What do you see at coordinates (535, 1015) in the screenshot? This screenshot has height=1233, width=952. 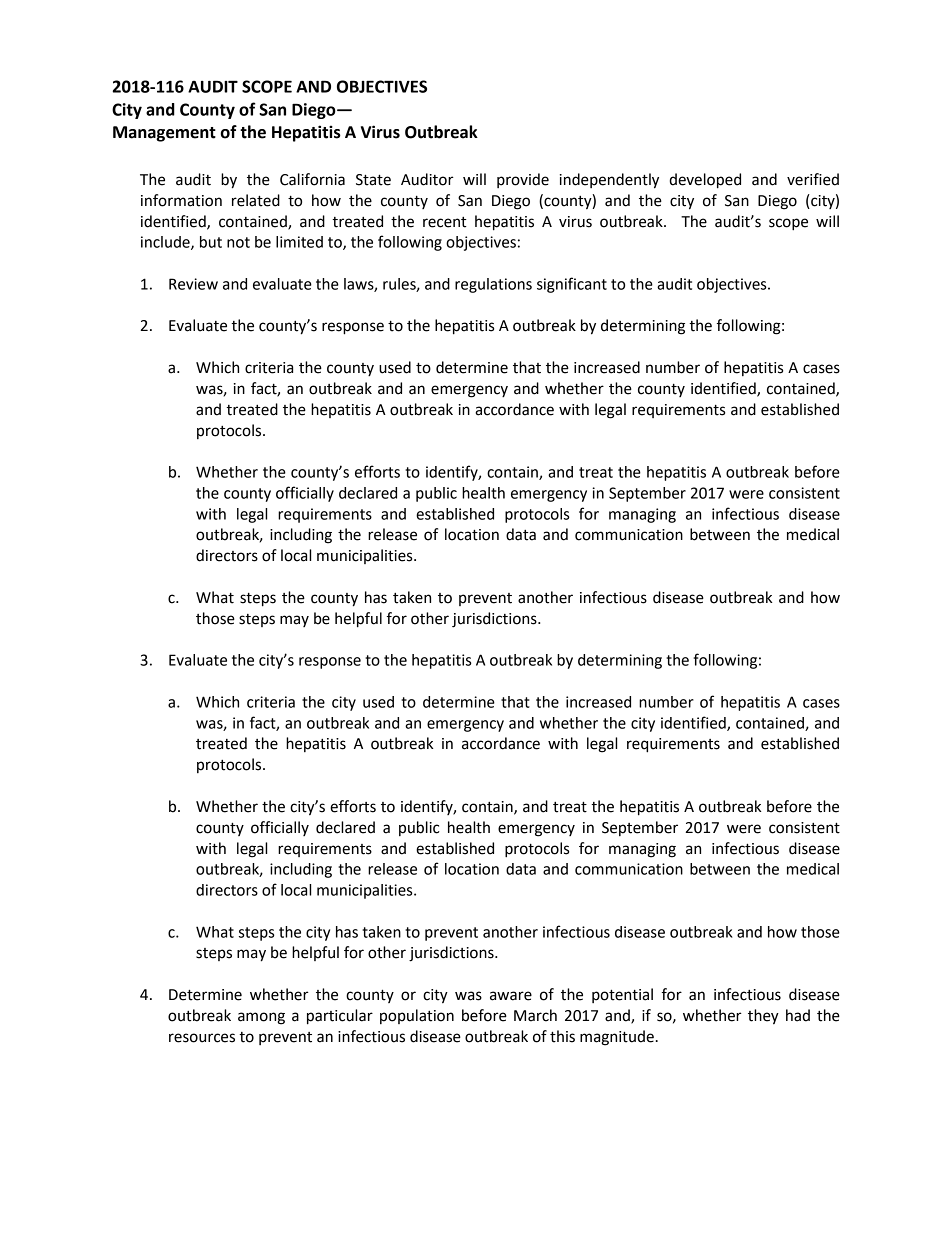 I see `March` at bounding box center [535, 1015].
